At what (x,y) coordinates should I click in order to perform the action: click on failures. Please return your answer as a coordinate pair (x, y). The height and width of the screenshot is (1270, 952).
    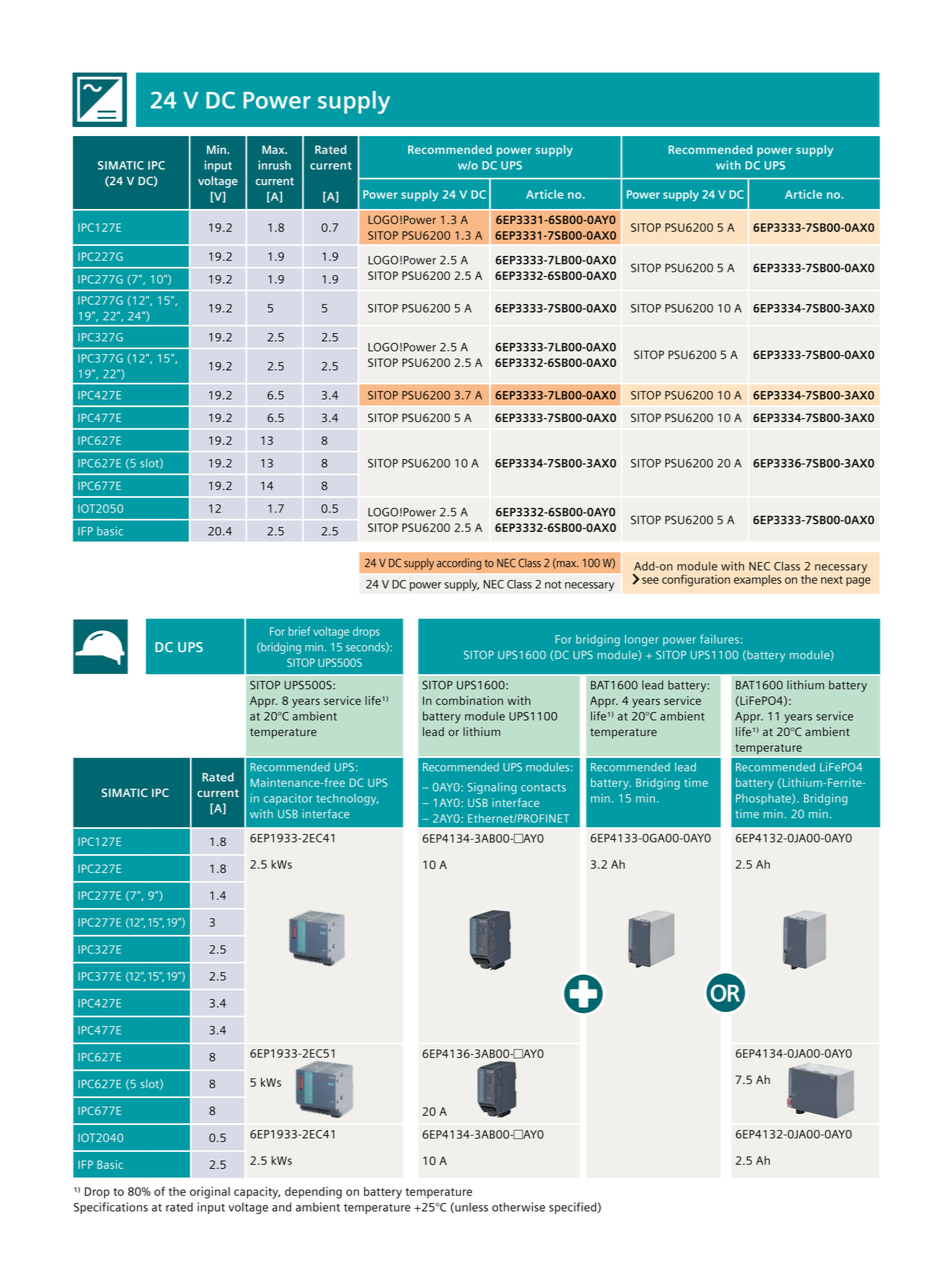
    Looking at the image, I should click on (719, 639).
